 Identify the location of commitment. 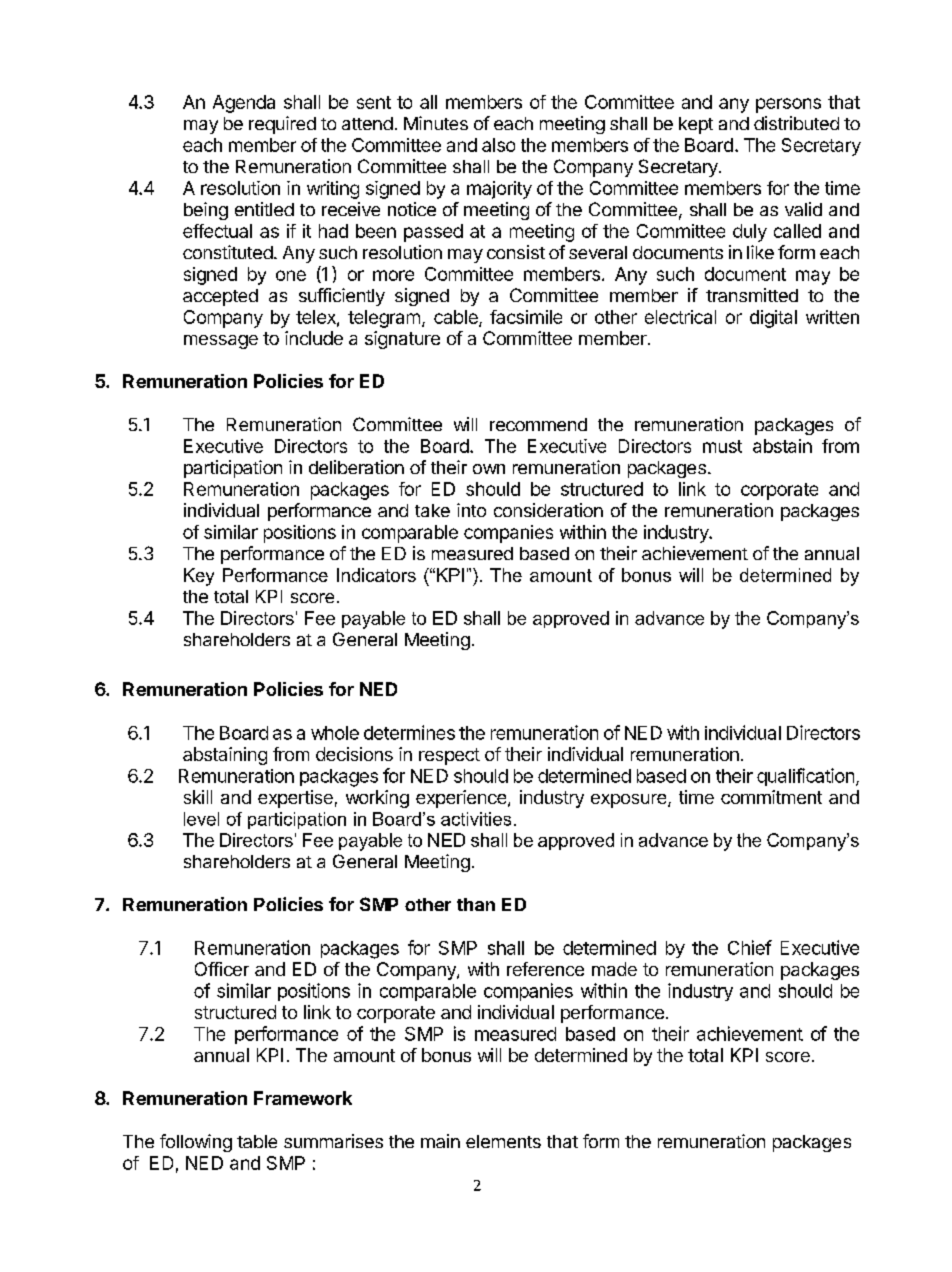
(771, 797).
